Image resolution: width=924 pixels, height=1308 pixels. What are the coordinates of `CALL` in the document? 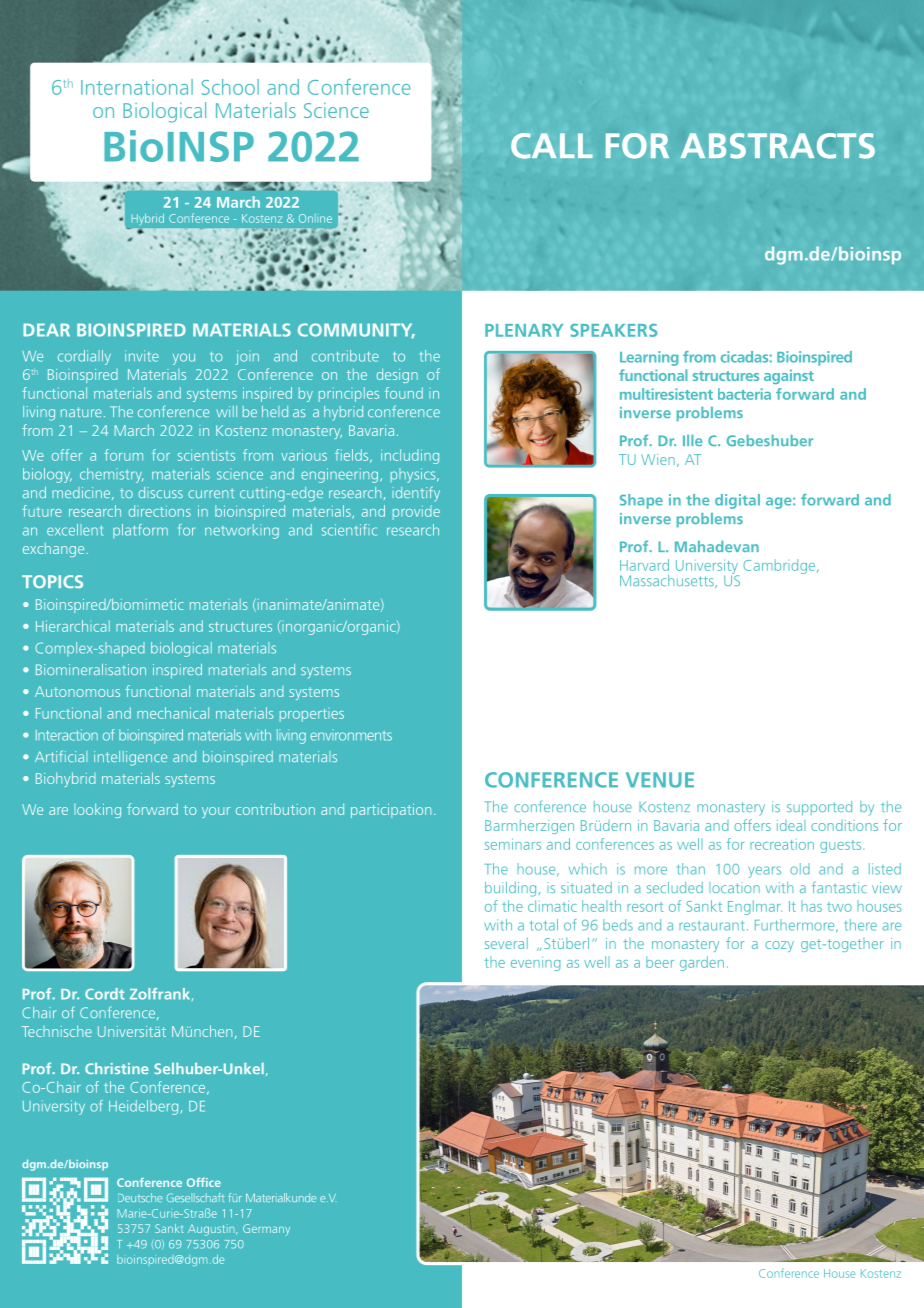 It's located at (552, 146).
